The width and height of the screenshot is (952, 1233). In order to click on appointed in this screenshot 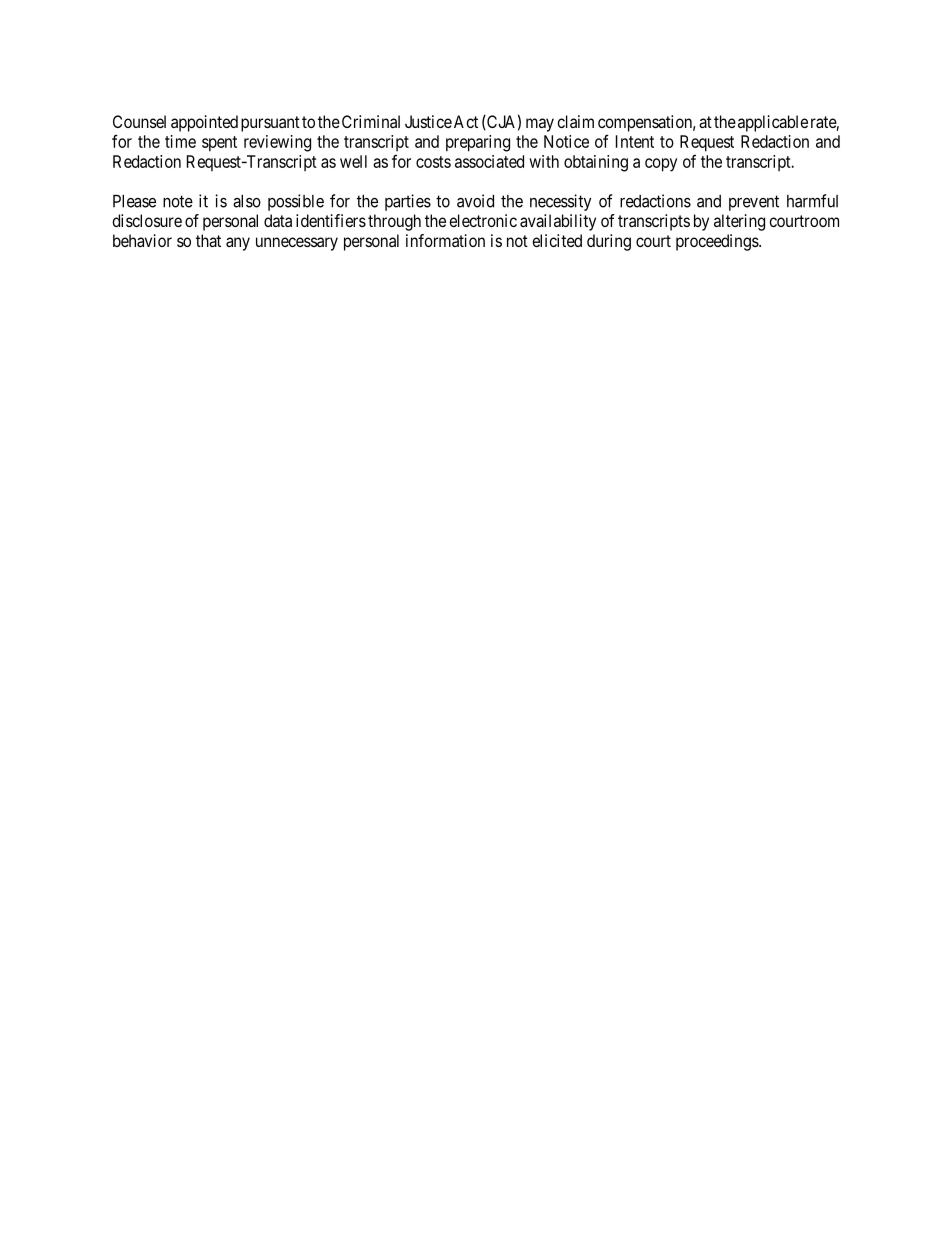, I will do `click(204, 123)`.
